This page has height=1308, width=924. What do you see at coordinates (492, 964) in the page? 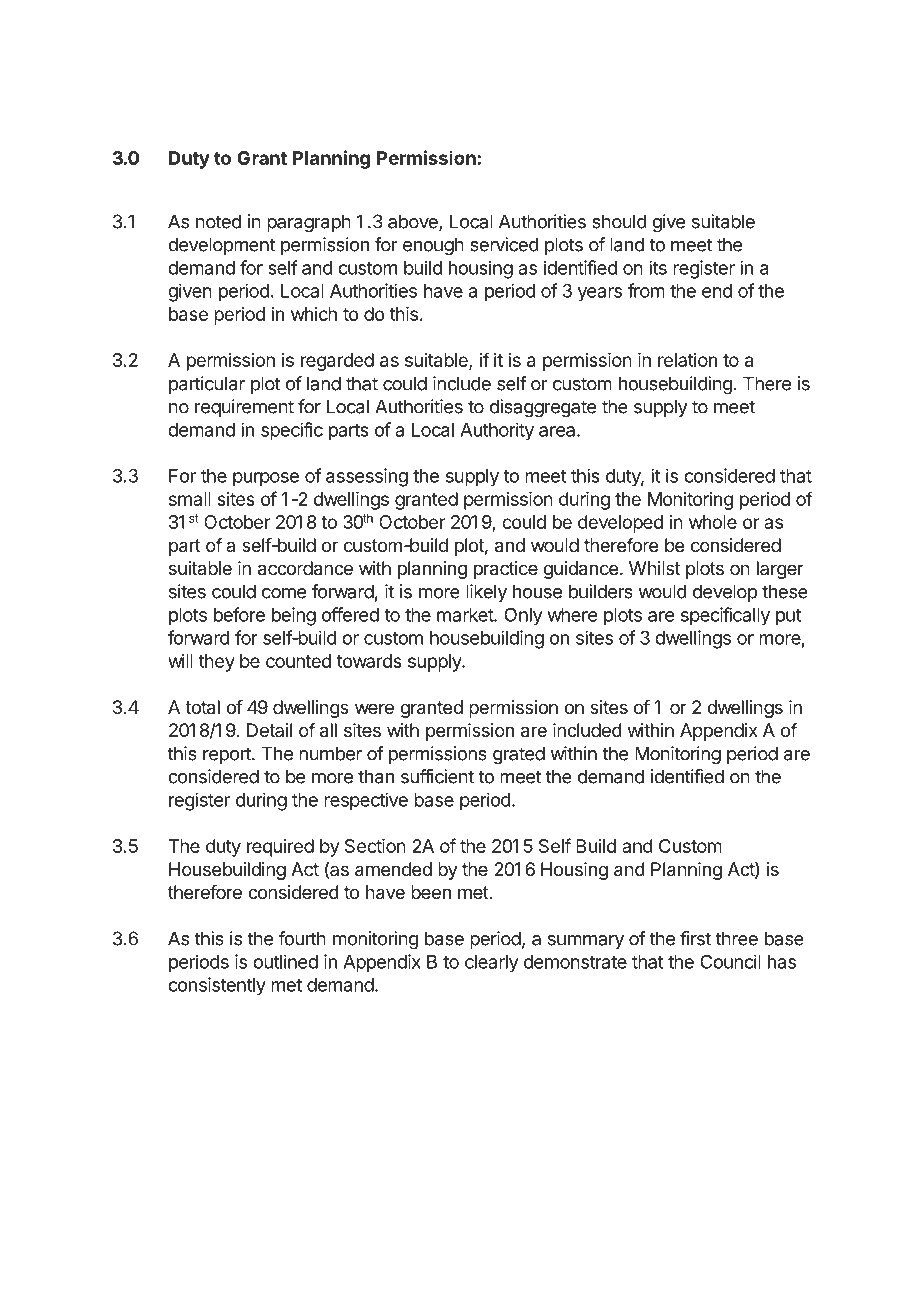
I see `clearly` at bounding box center [492, 964].
